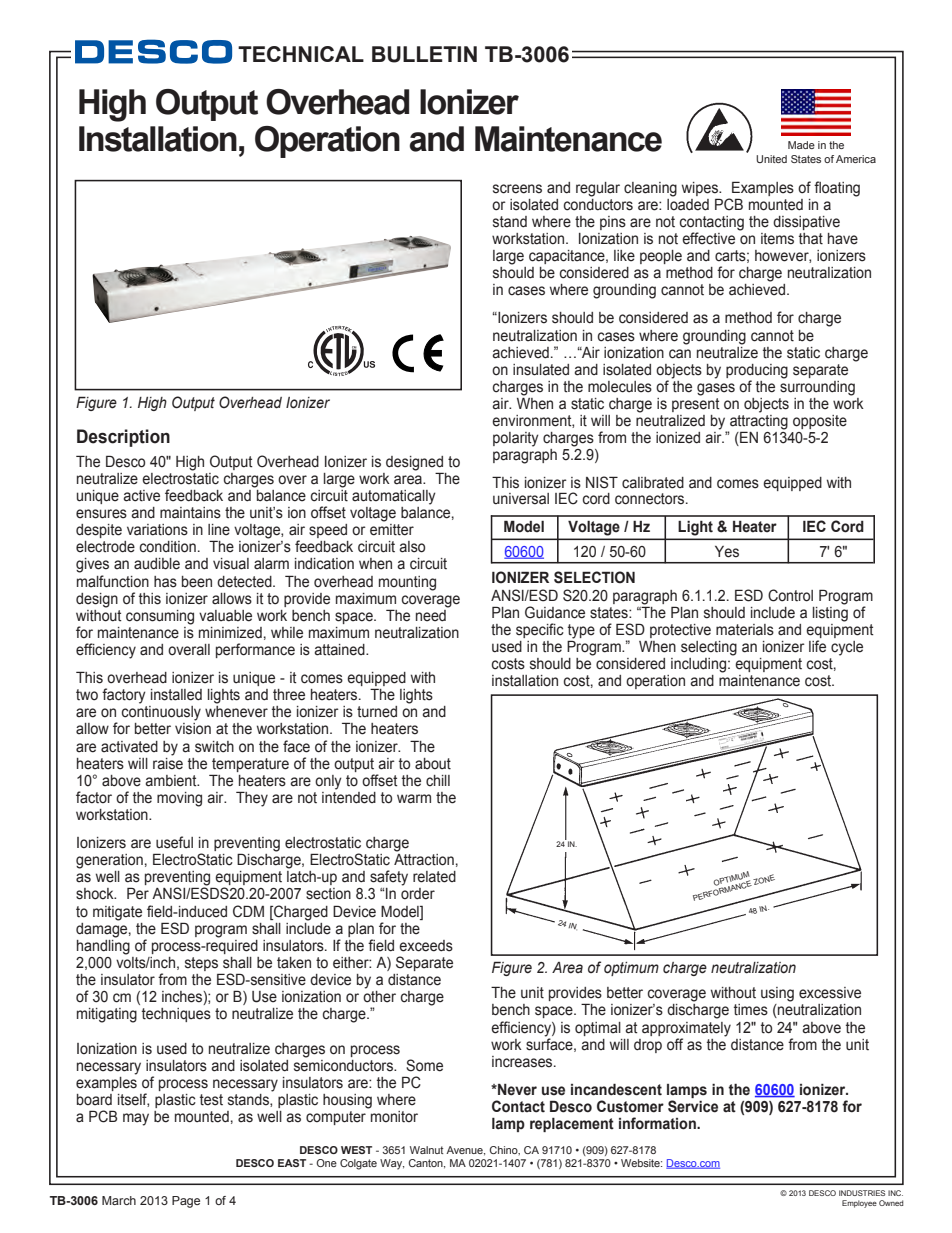  Describe the element at coordinates (186, 1202) in the document. I see `Page` at that location.
